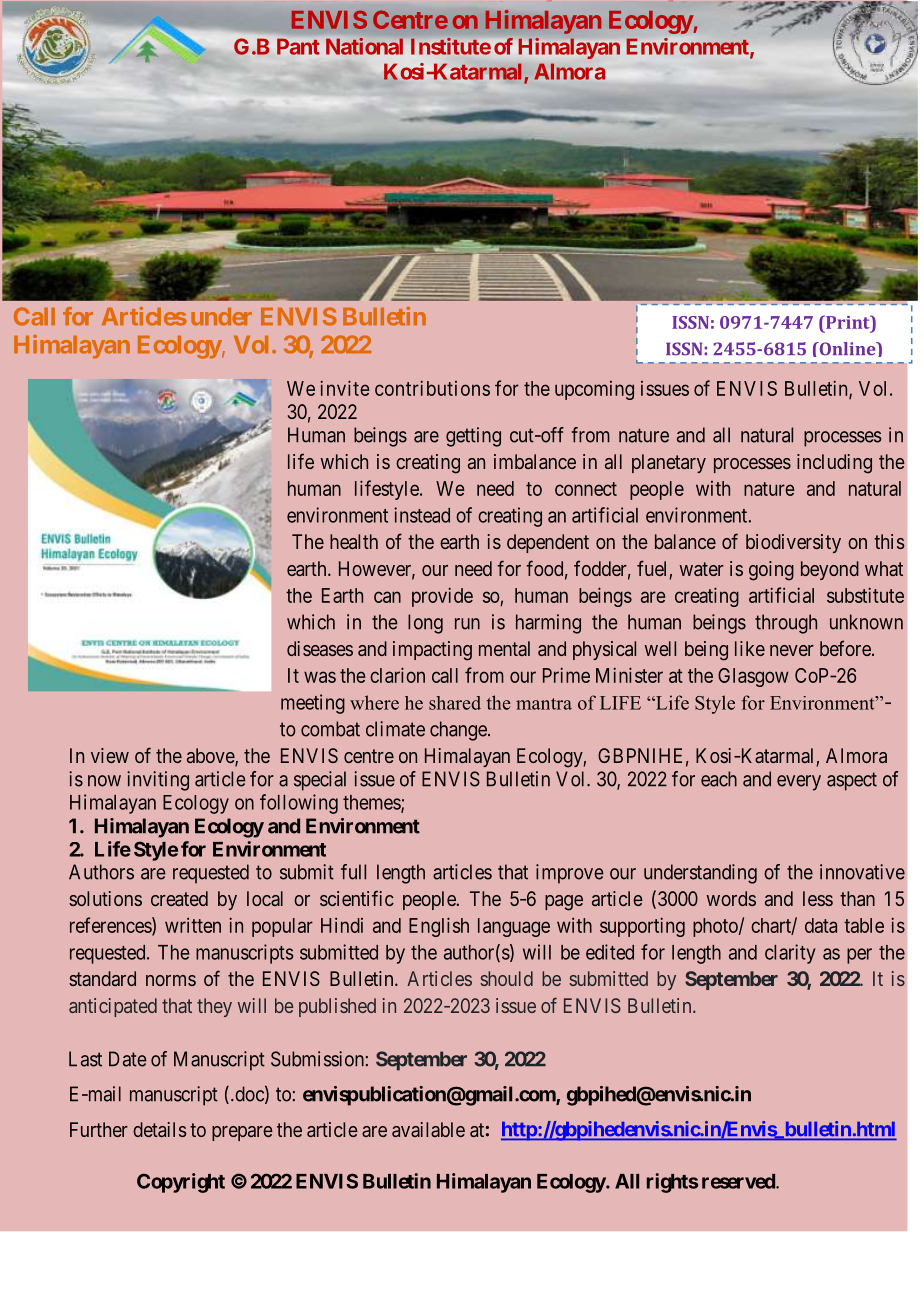  What do you see at coordinates (354, 541) in the document?
I see `health` at bounding box center [354, 541].
